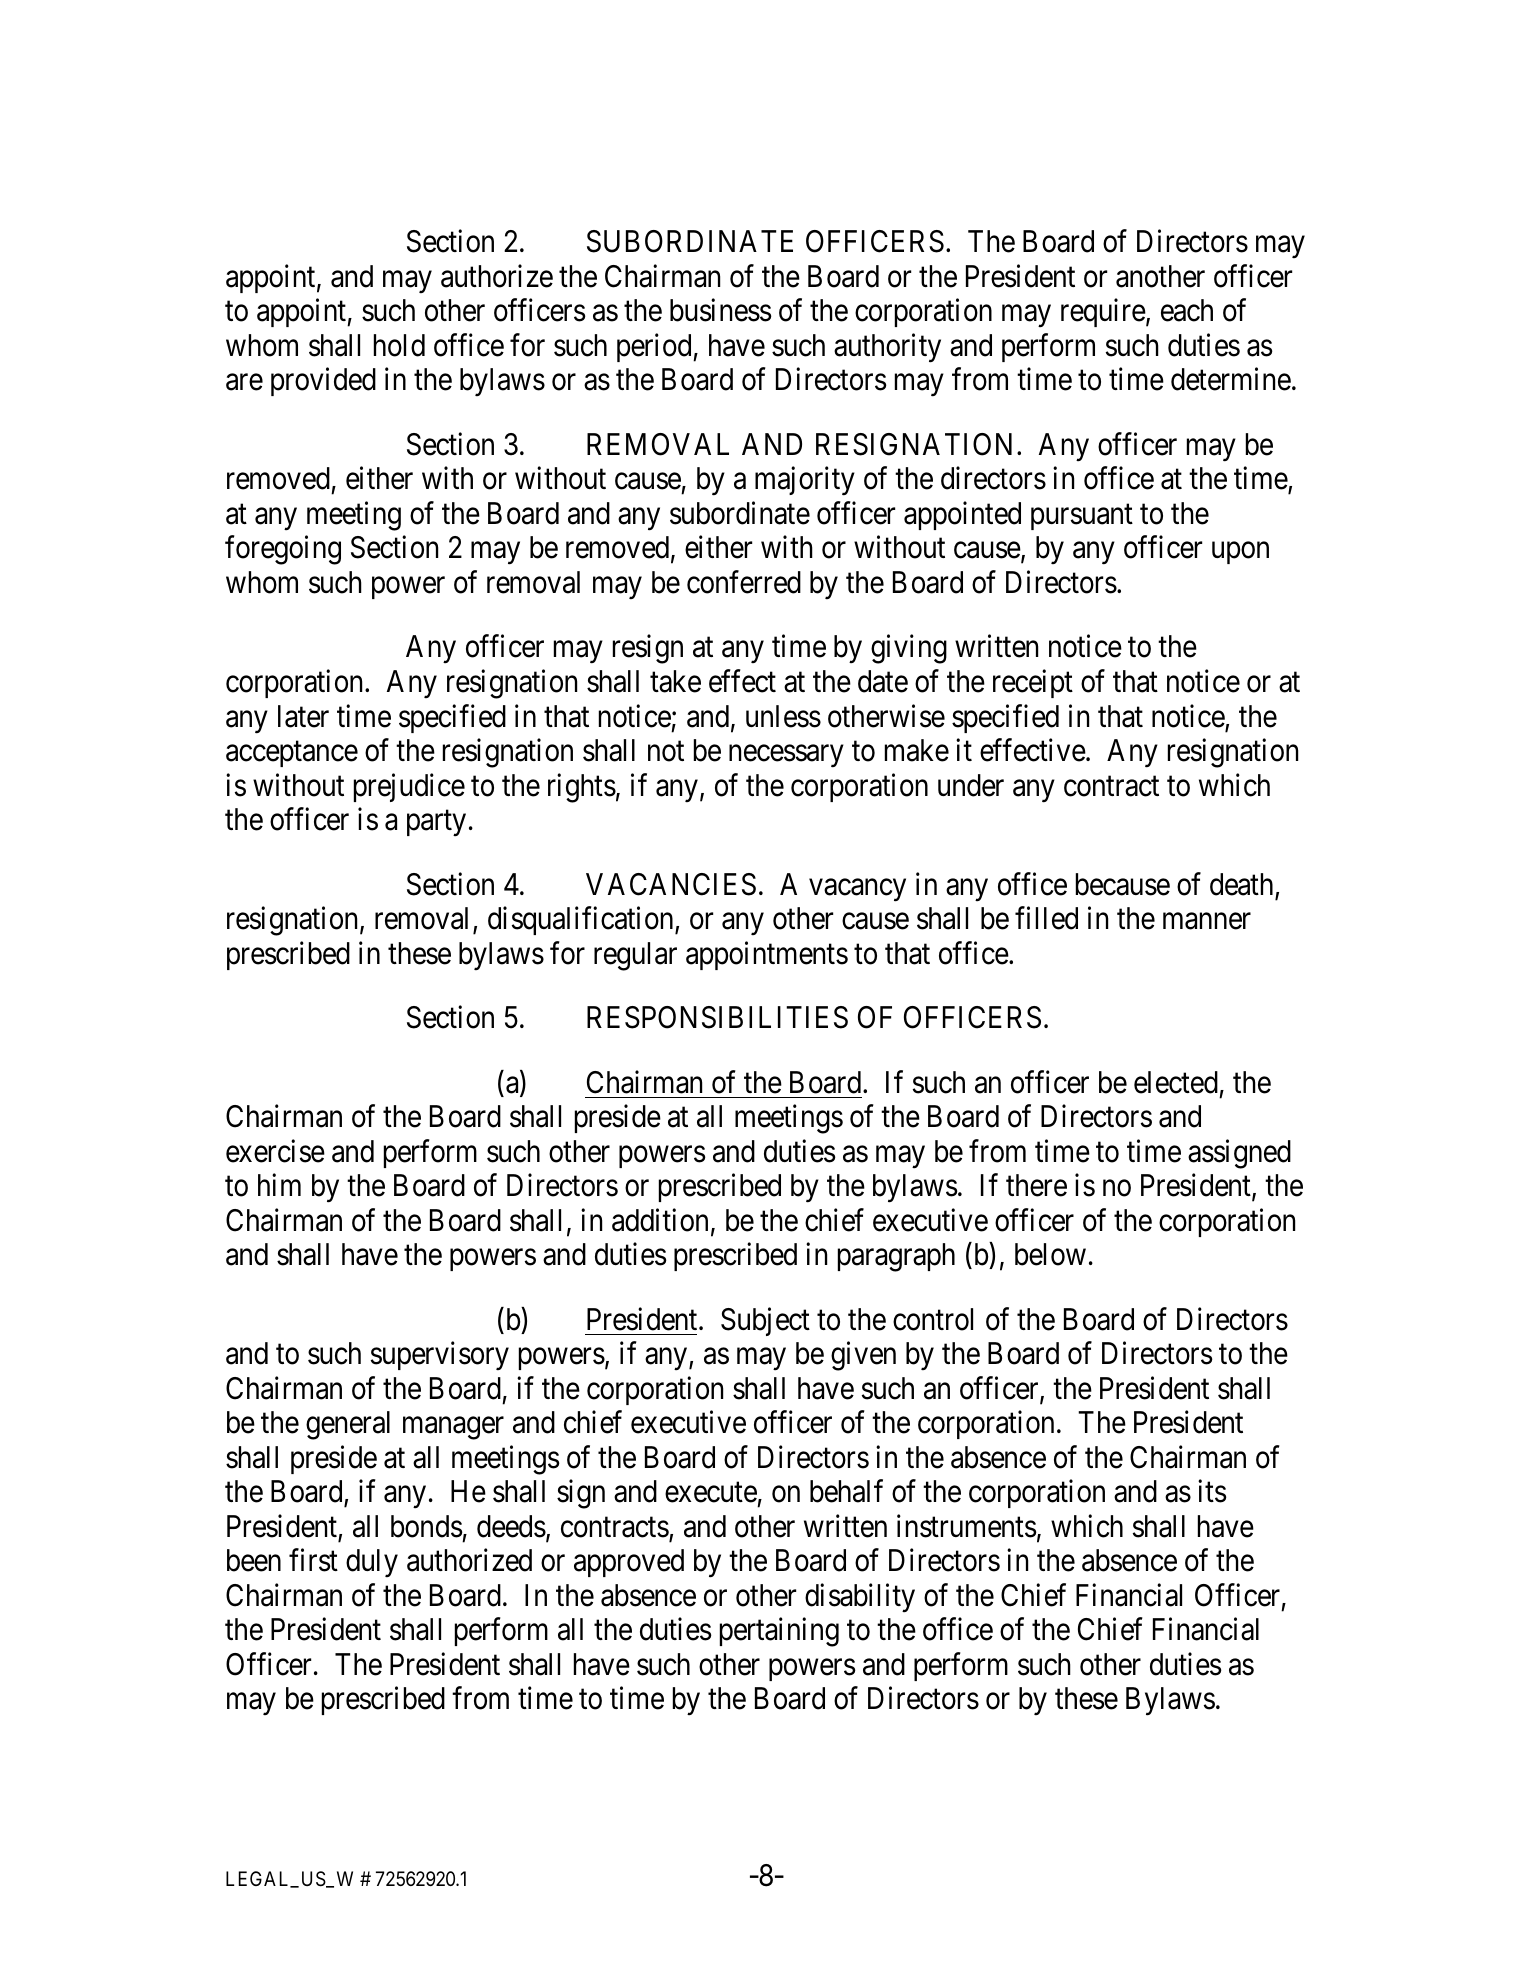  Describe the element at coordinates (582, 921) in the screenshot. I see `disqualification` at that location.
